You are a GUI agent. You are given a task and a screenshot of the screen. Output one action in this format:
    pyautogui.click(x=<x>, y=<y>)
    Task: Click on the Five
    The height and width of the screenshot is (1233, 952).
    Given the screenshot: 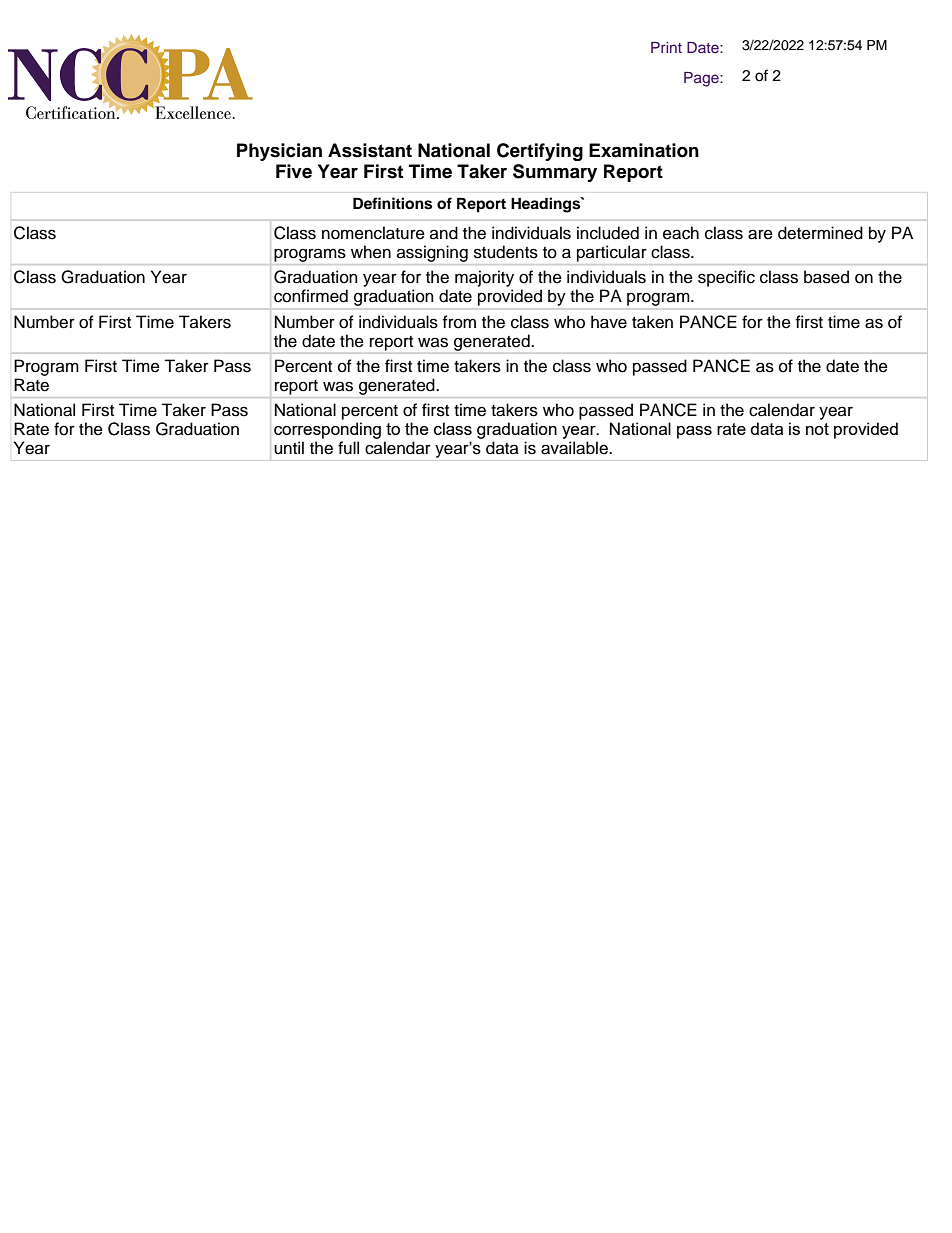 What is the action you would take?
    pyautogui.click(x=294, y=171)
